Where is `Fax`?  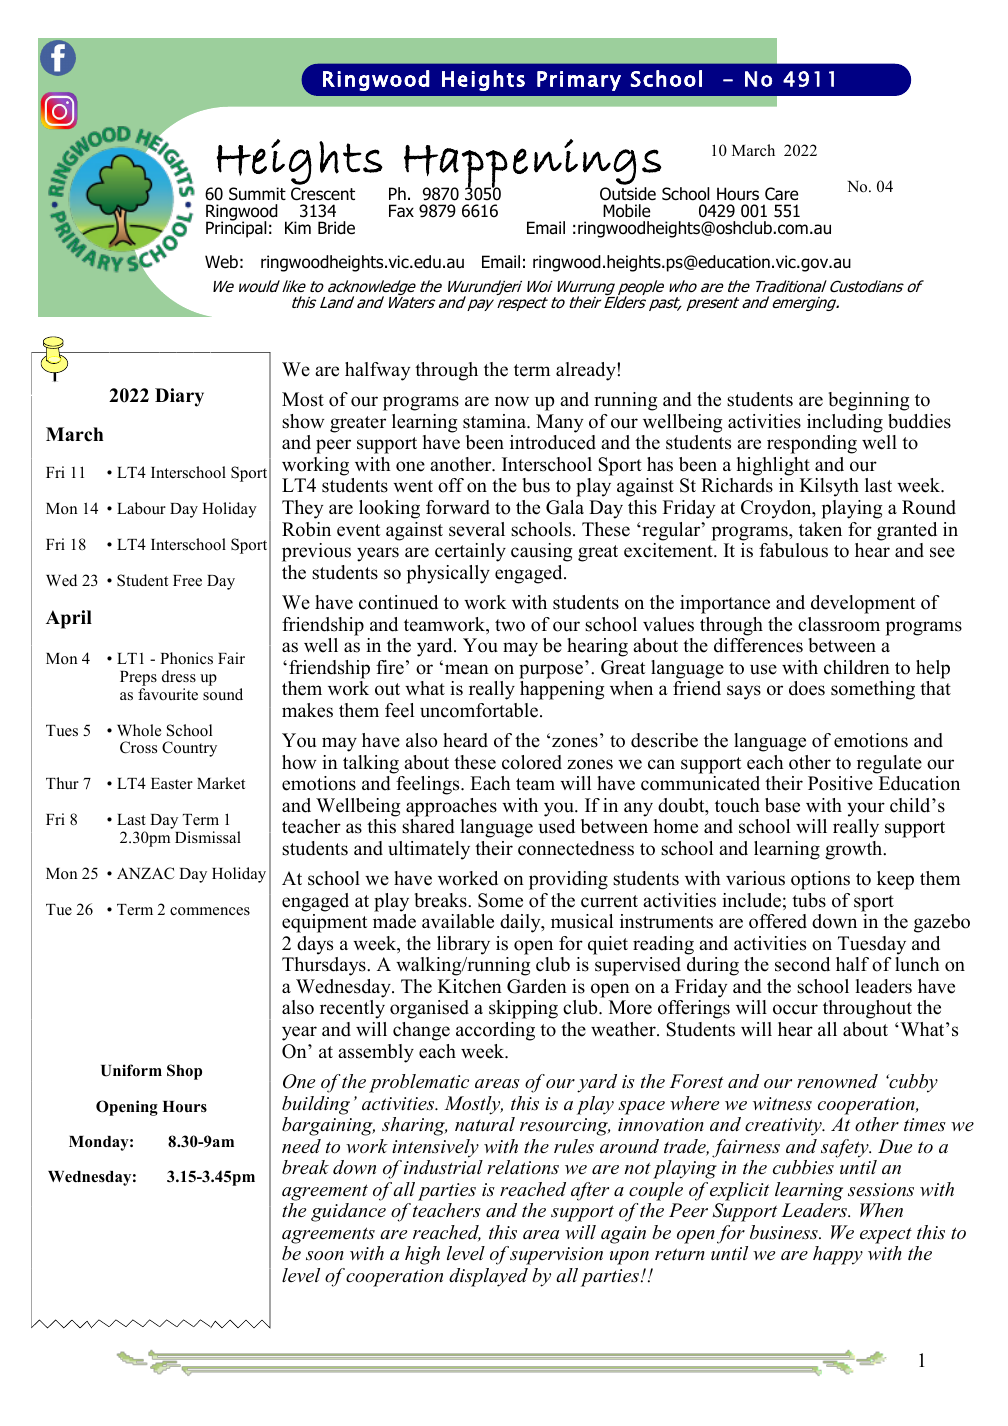 Fax is located at coordinates (401, 211).
